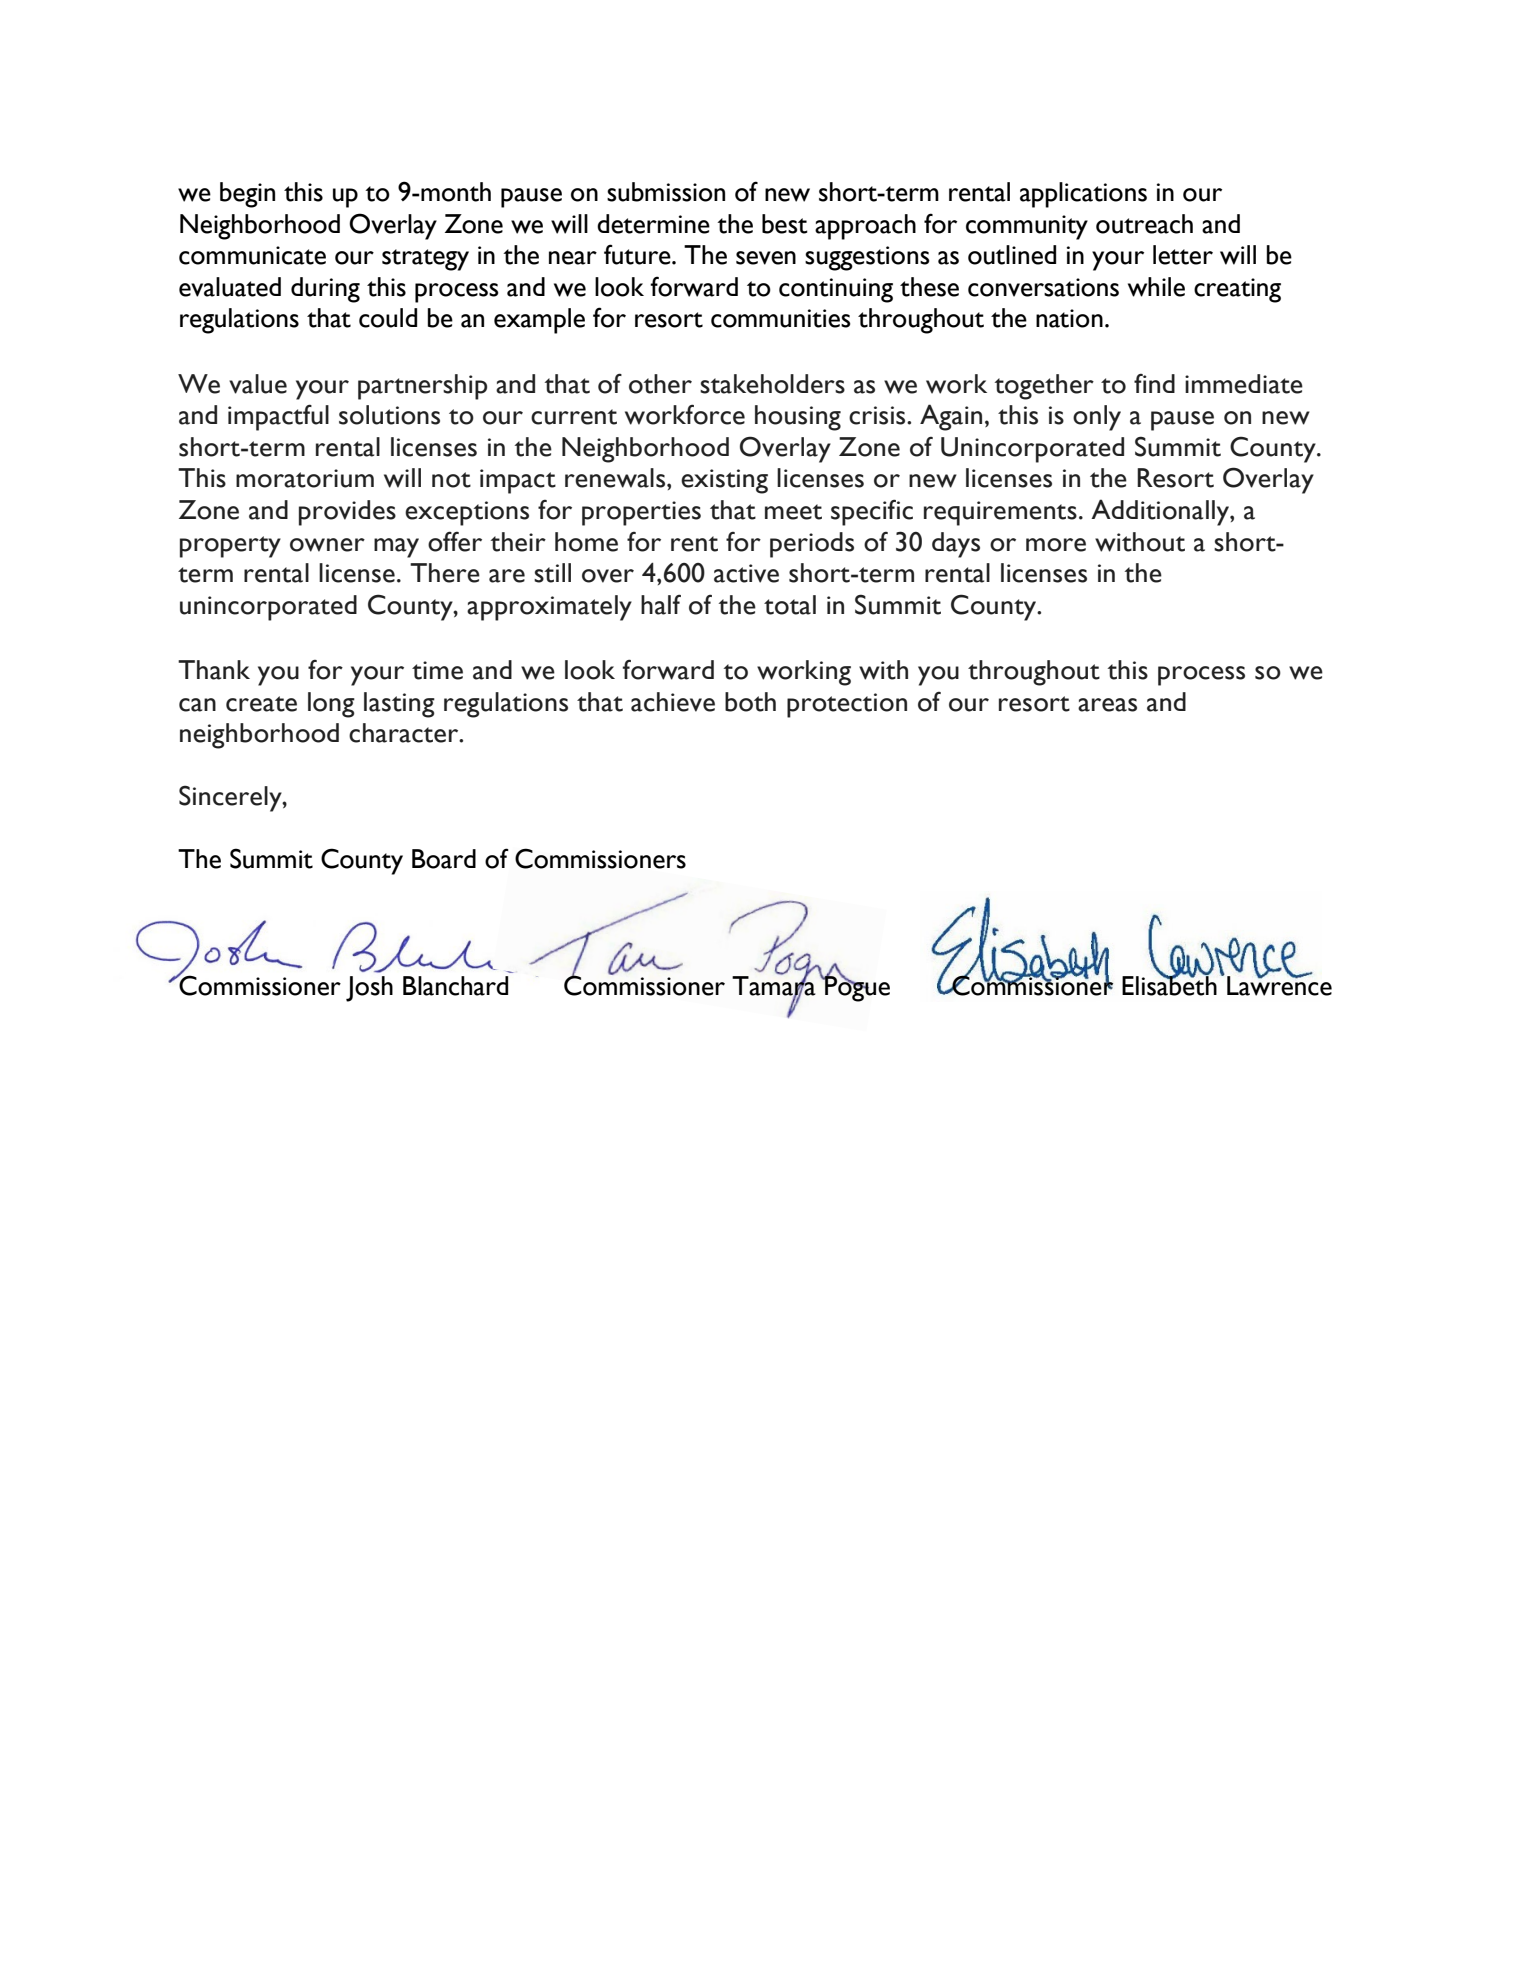  Describe the element at coordinates (327, 545) in the screenshot. I see `owner` at that location.
